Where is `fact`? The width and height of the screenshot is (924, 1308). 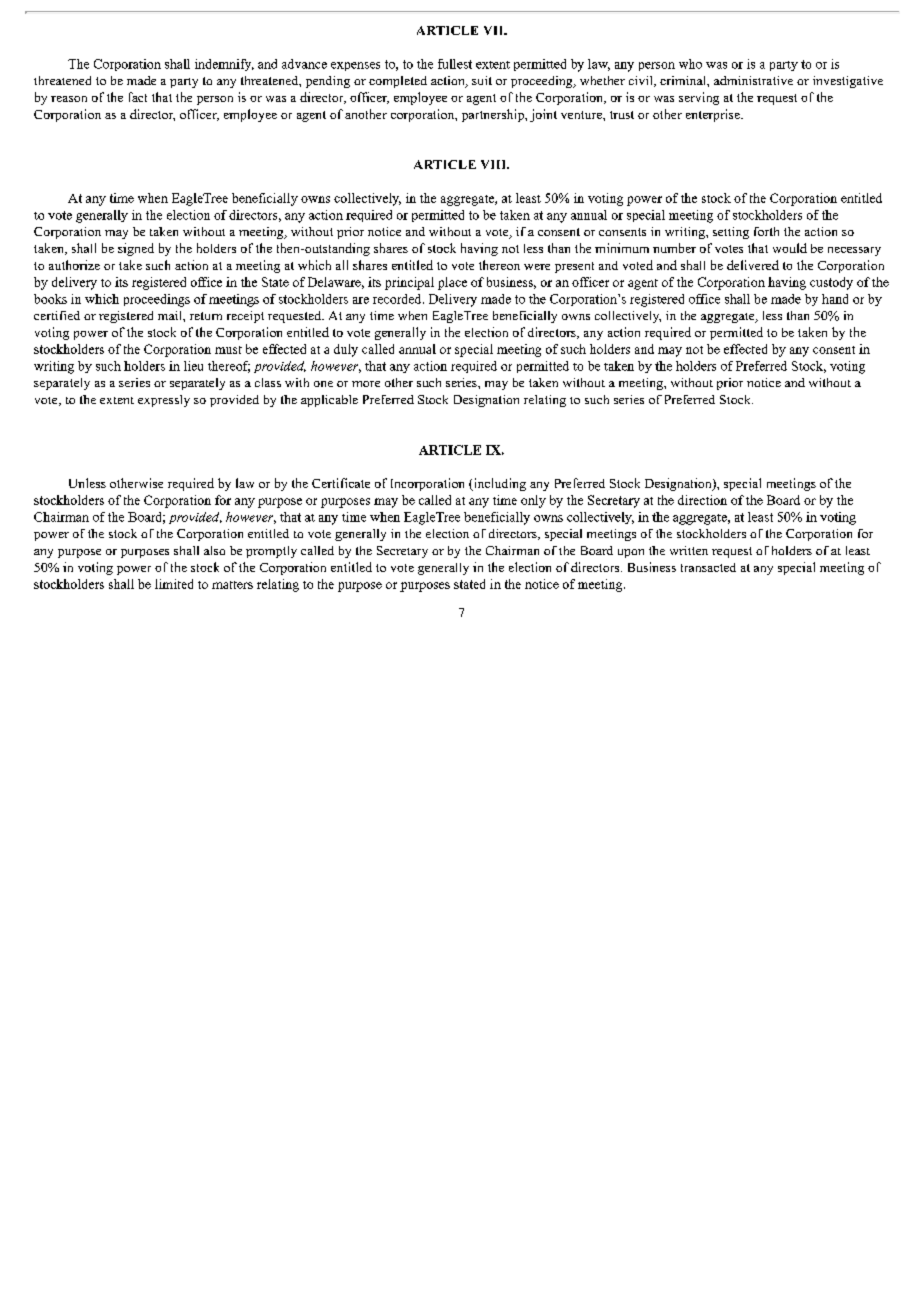
fact is located at coordinates (138, 97).
